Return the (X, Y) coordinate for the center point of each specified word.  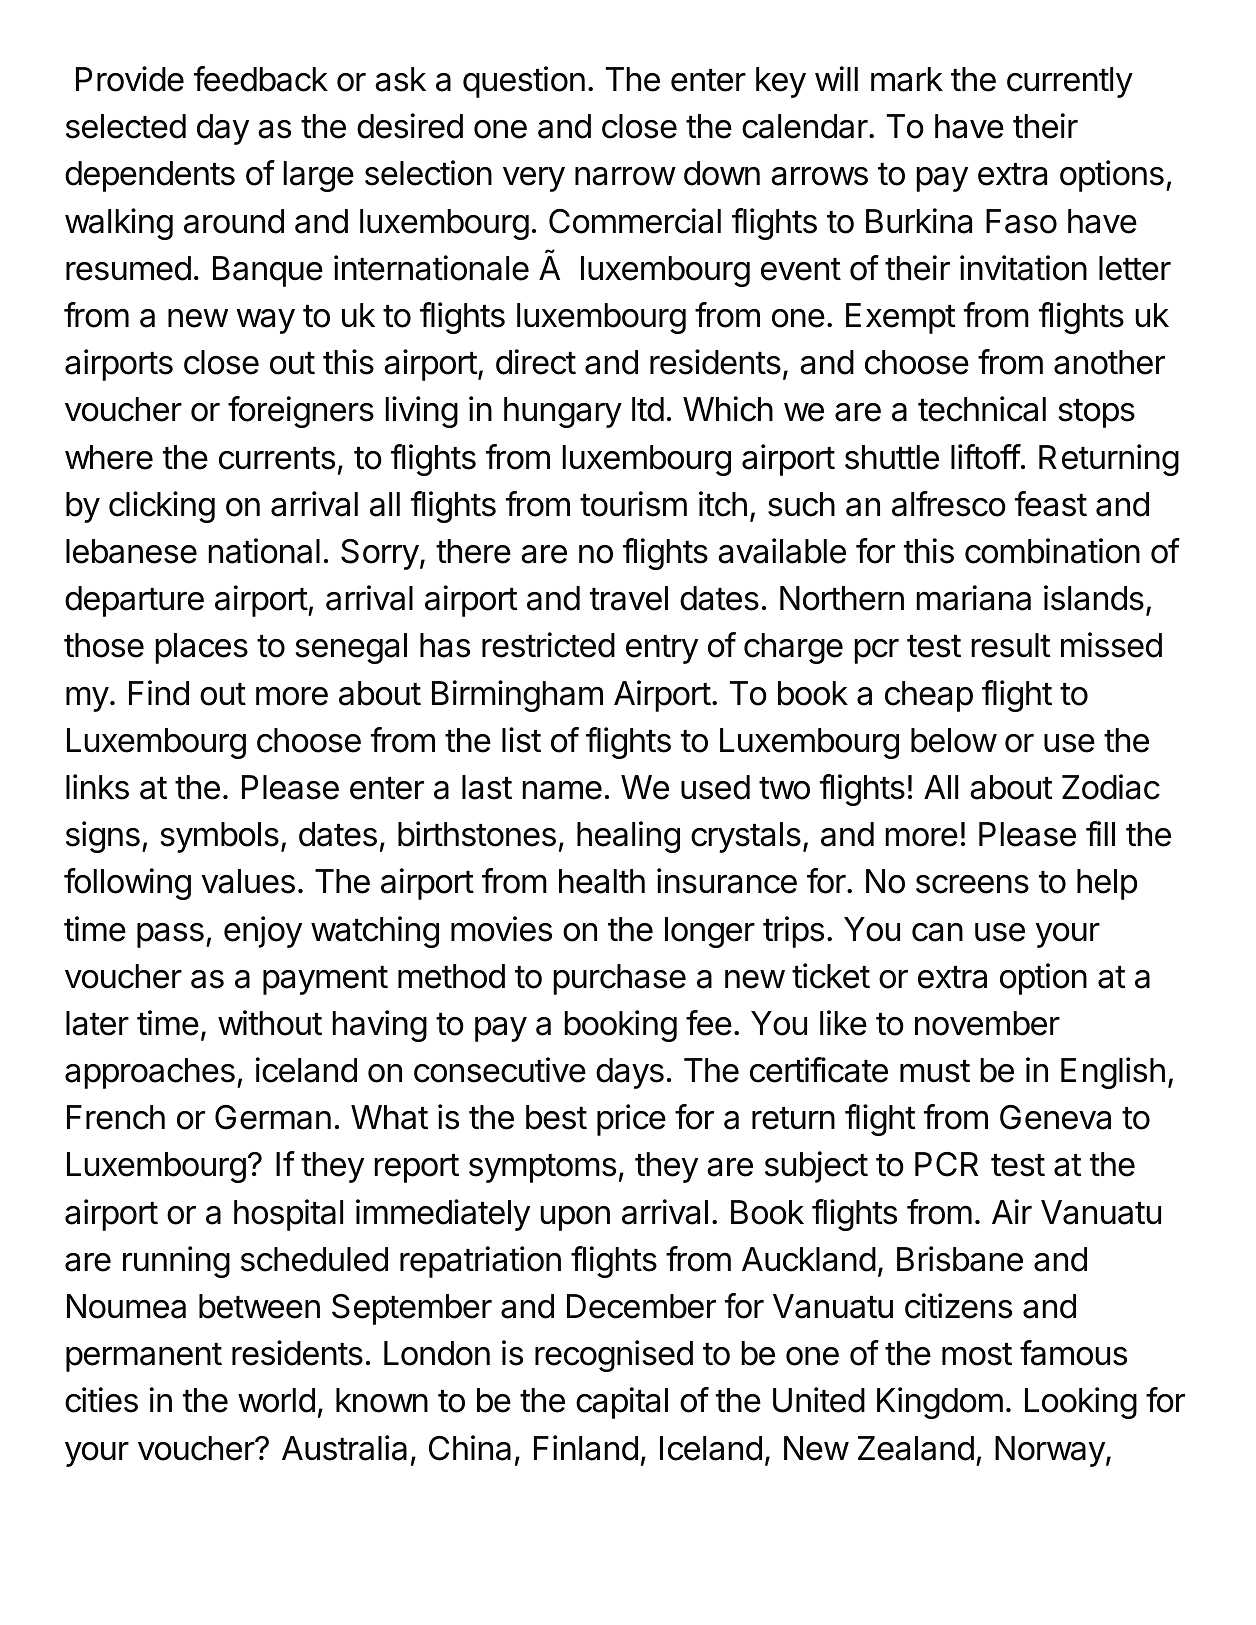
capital (622, 1403)
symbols (220, 837)
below (954, 740)
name (562, 790)
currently (1070, 82)
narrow (625, 176)
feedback (261, 79)
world (276, 1400)
